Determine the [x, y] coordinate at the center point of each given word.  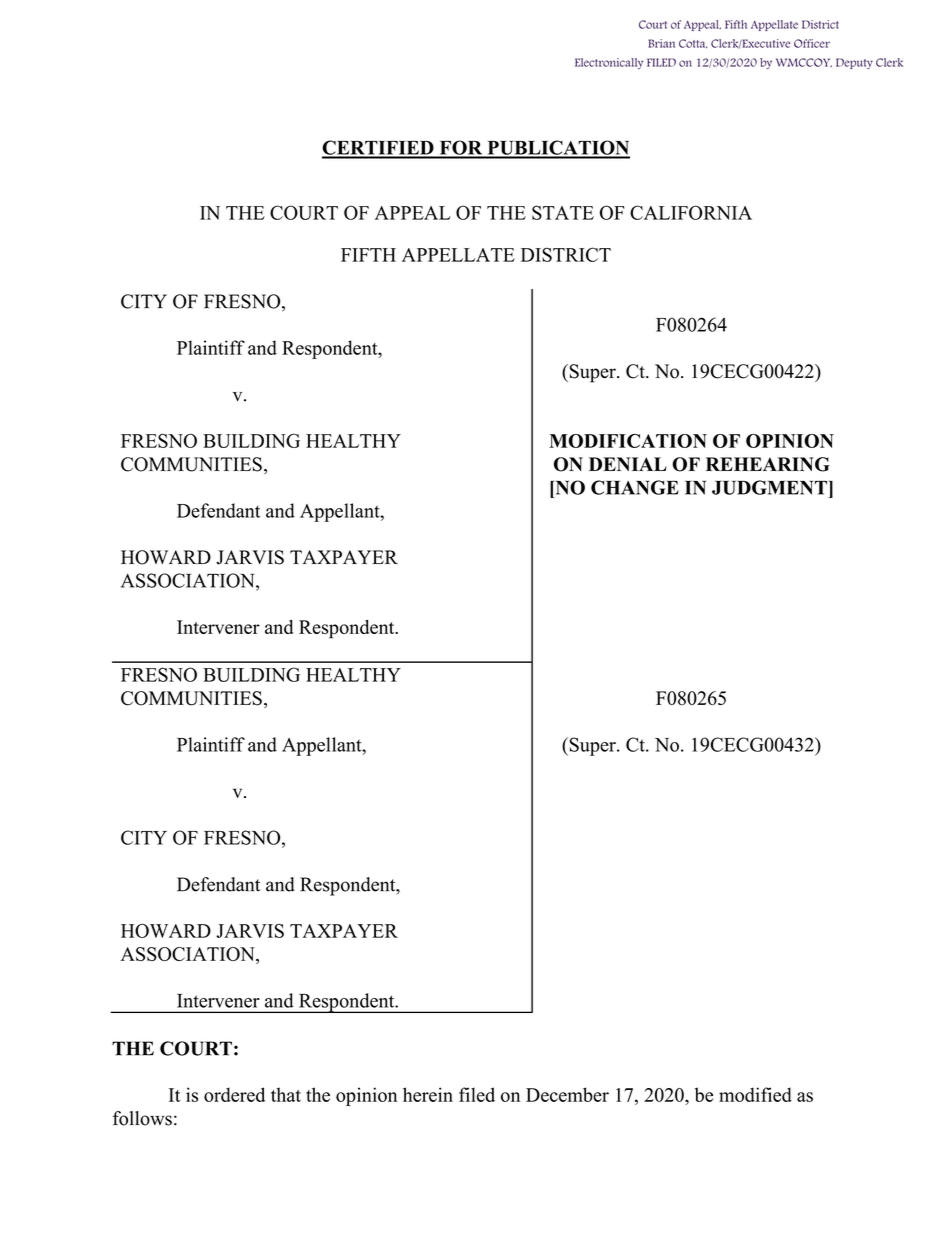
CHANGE [635, 487]
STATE [563, 212]
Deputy [854, 63]
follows [142, 1118]
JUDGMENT [769, 487]
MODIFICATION [628, 441]
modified [755, 1094]
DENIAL [628, 464]
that [286, 1094]
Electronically [609, 63]
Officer [812, 43]
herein [428, 1094]
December [567, 1094]
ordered [234, 1094]
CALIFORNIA [691, 212]
